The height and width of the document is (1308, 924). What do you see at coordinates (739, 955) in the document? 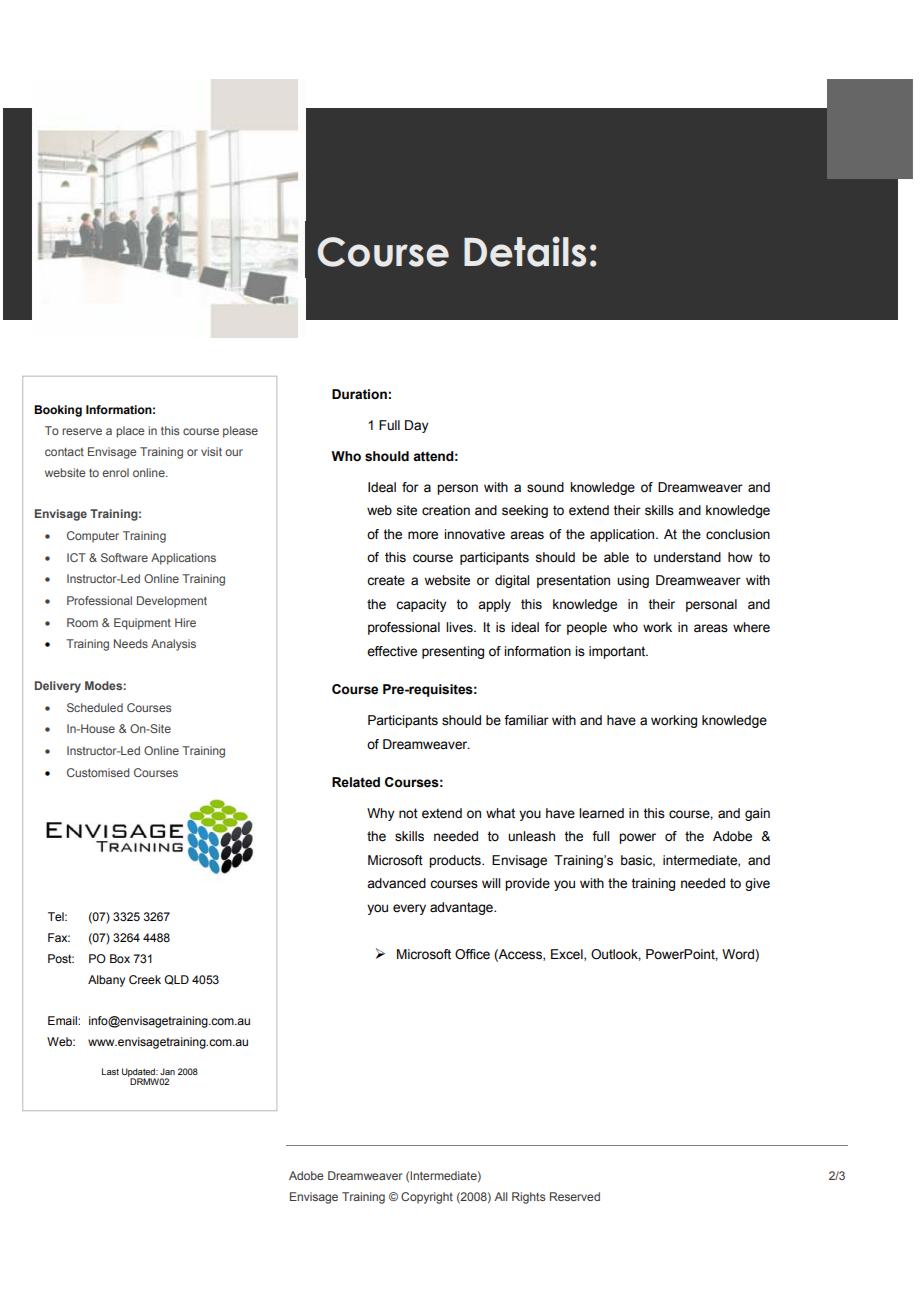
I see `Word` at bounding box center [739, 955].
